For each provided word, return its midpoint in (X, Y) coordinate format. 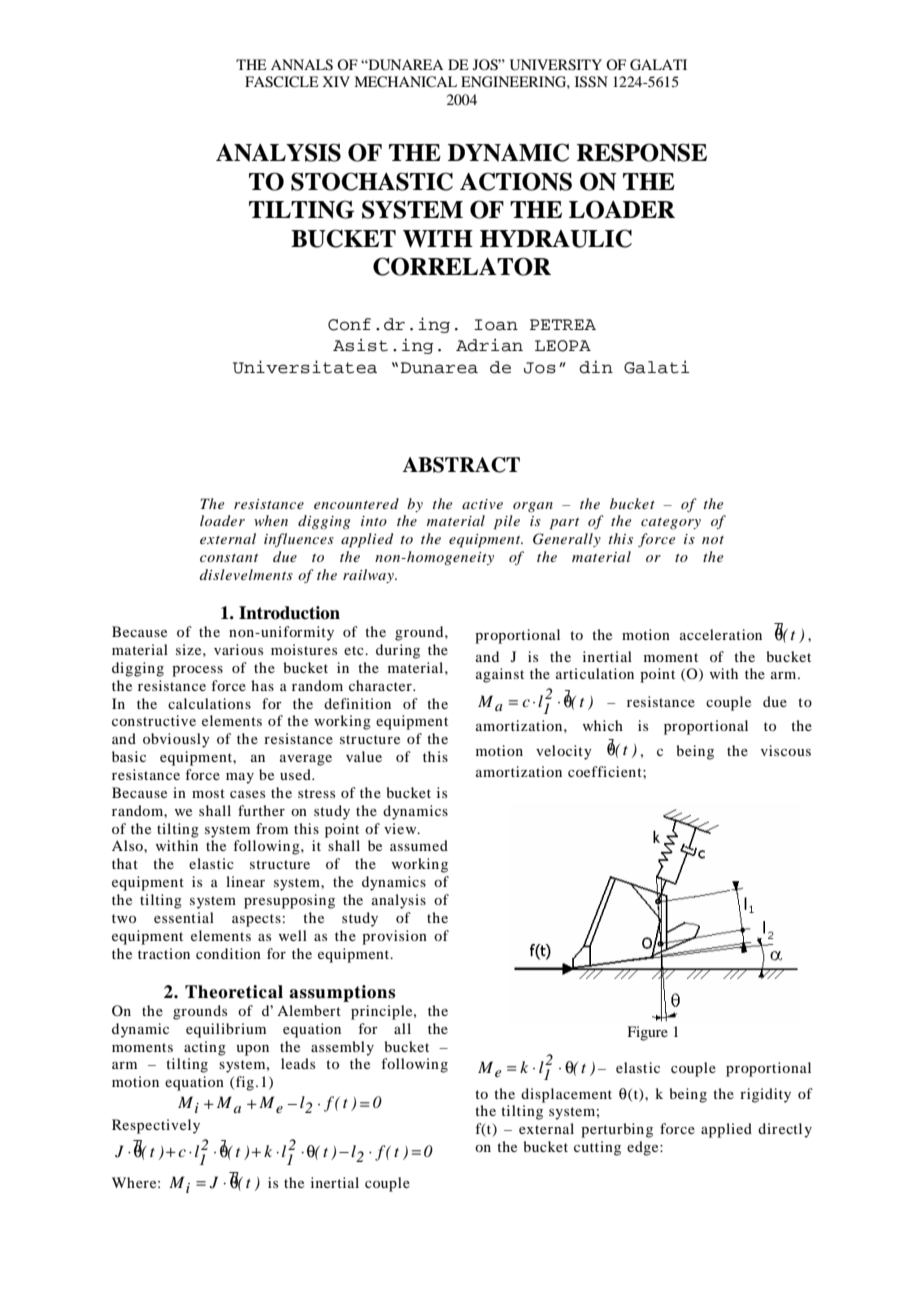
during (398, 651)
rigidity (765, 1095)
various (238, 649)
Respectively (156, 1126)
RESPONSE (642, 152)
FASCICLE (281, 82)
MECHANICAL (405, 82)
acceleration (721, 634)
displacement (566, 1095)
